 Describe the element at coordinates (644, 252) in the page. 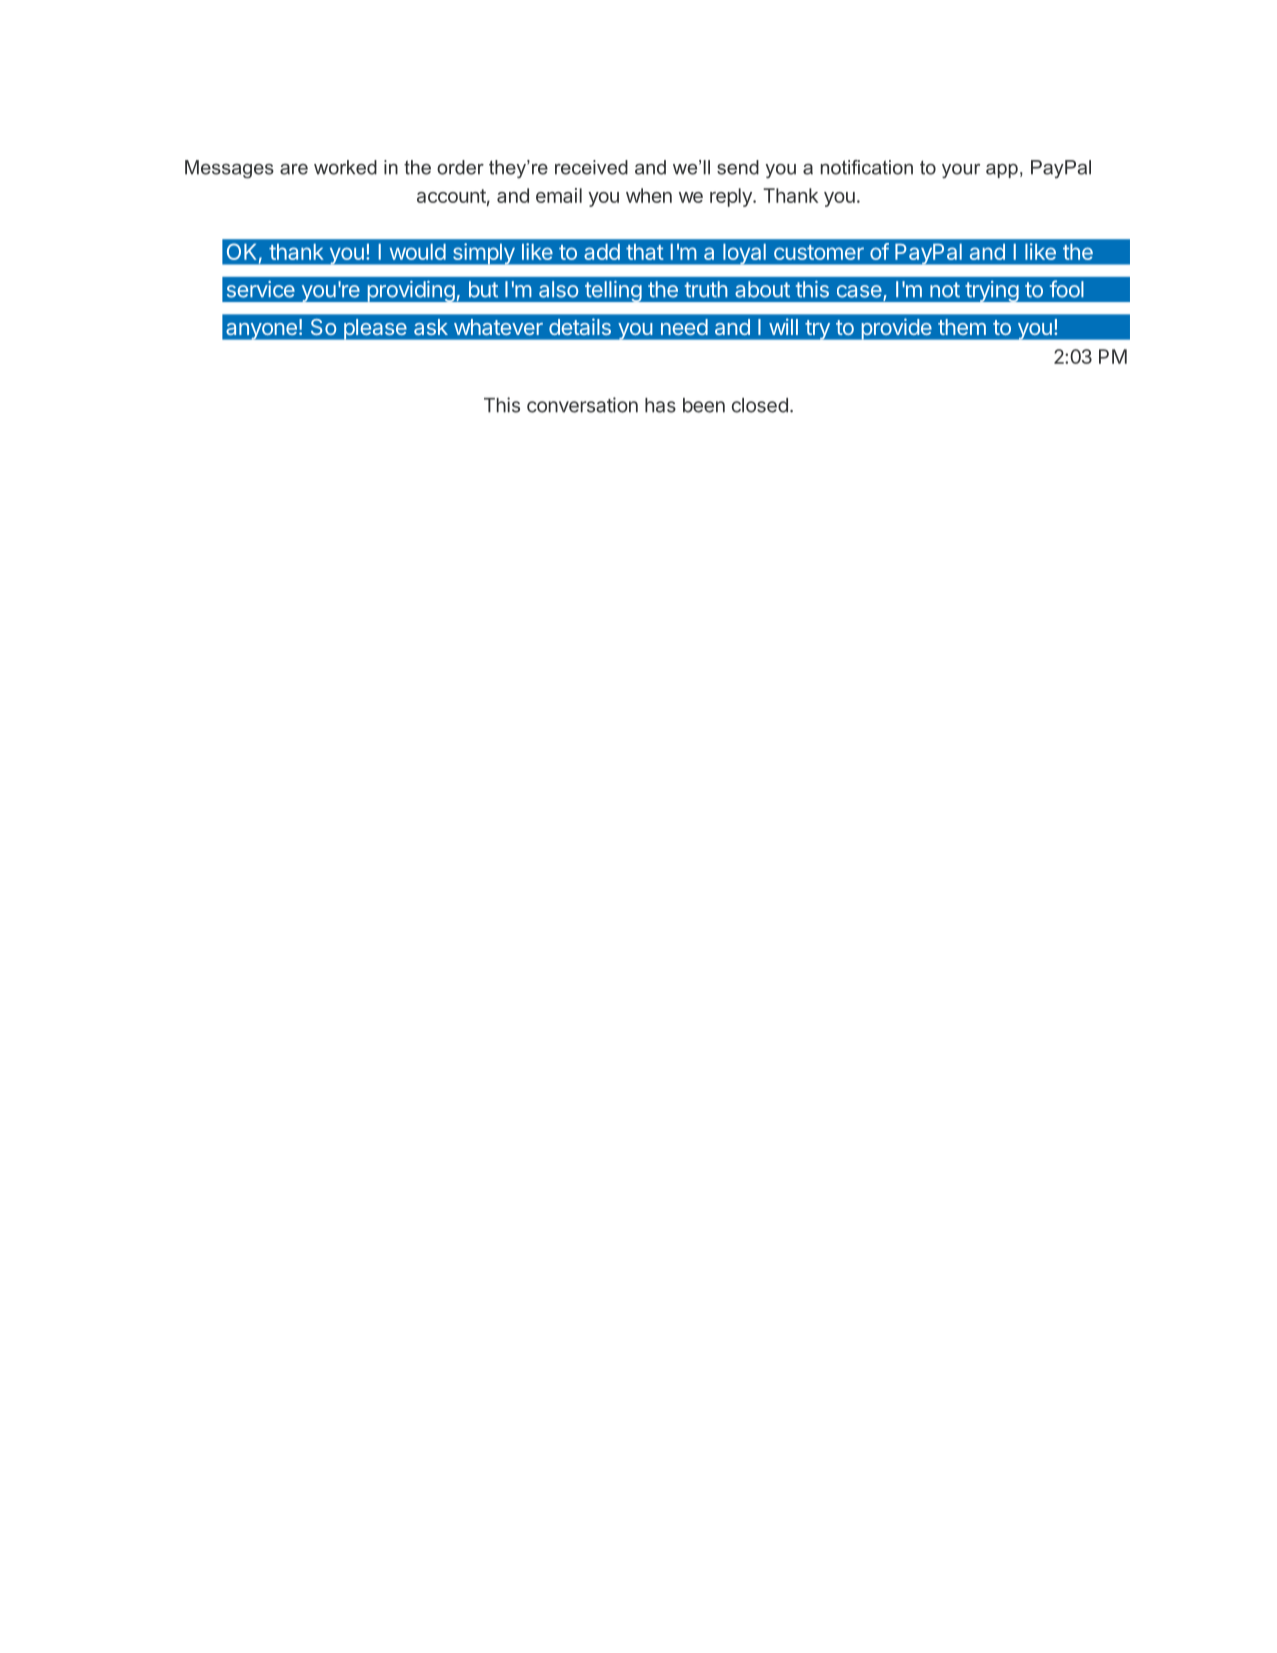

I see `that` at that location.
